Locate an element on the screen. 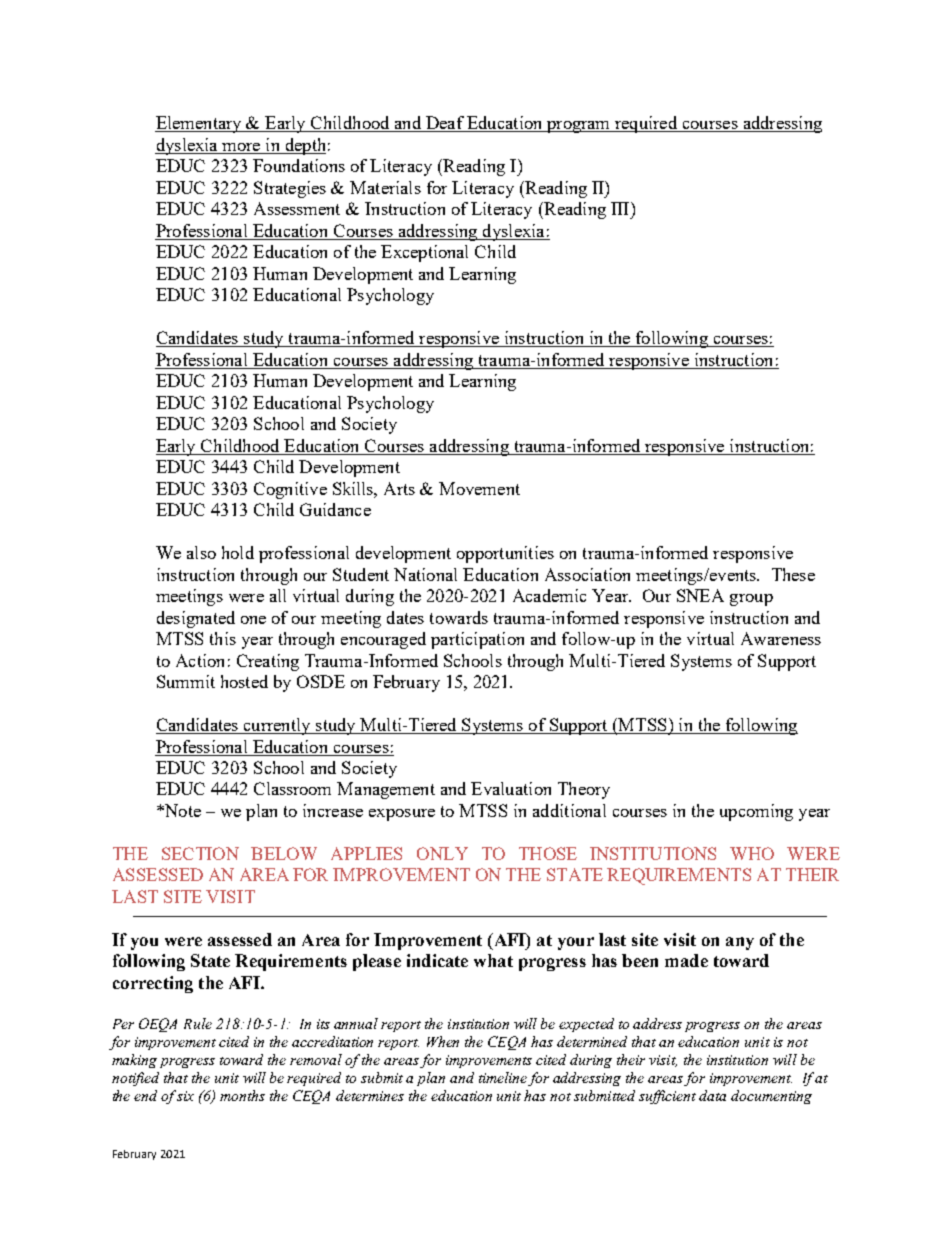 This screenshot has width=952, height=1233. data is located at coordinates (712, 1095).
